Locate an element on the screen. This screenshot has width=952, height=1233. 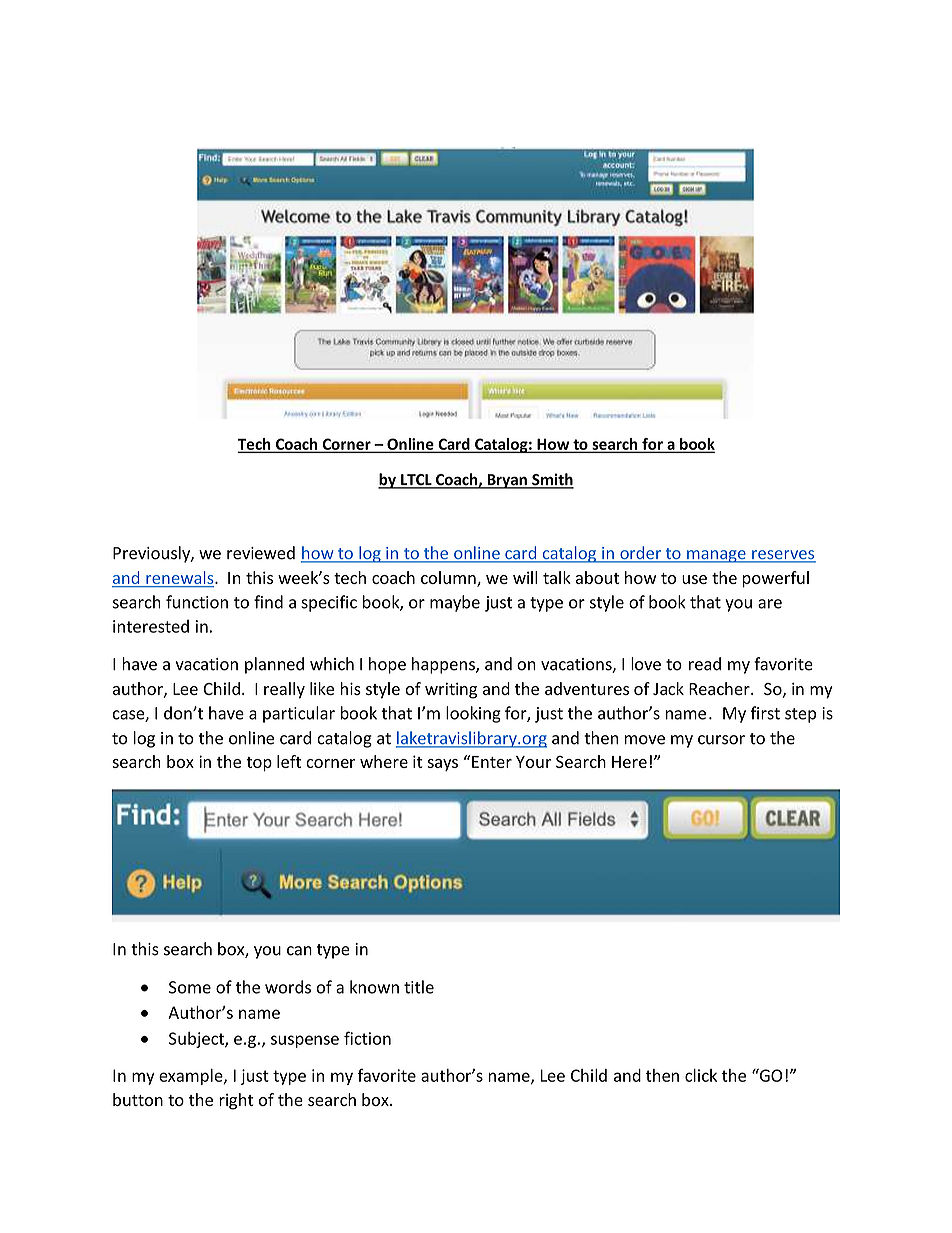
top is located at coordinates (259, 764).
